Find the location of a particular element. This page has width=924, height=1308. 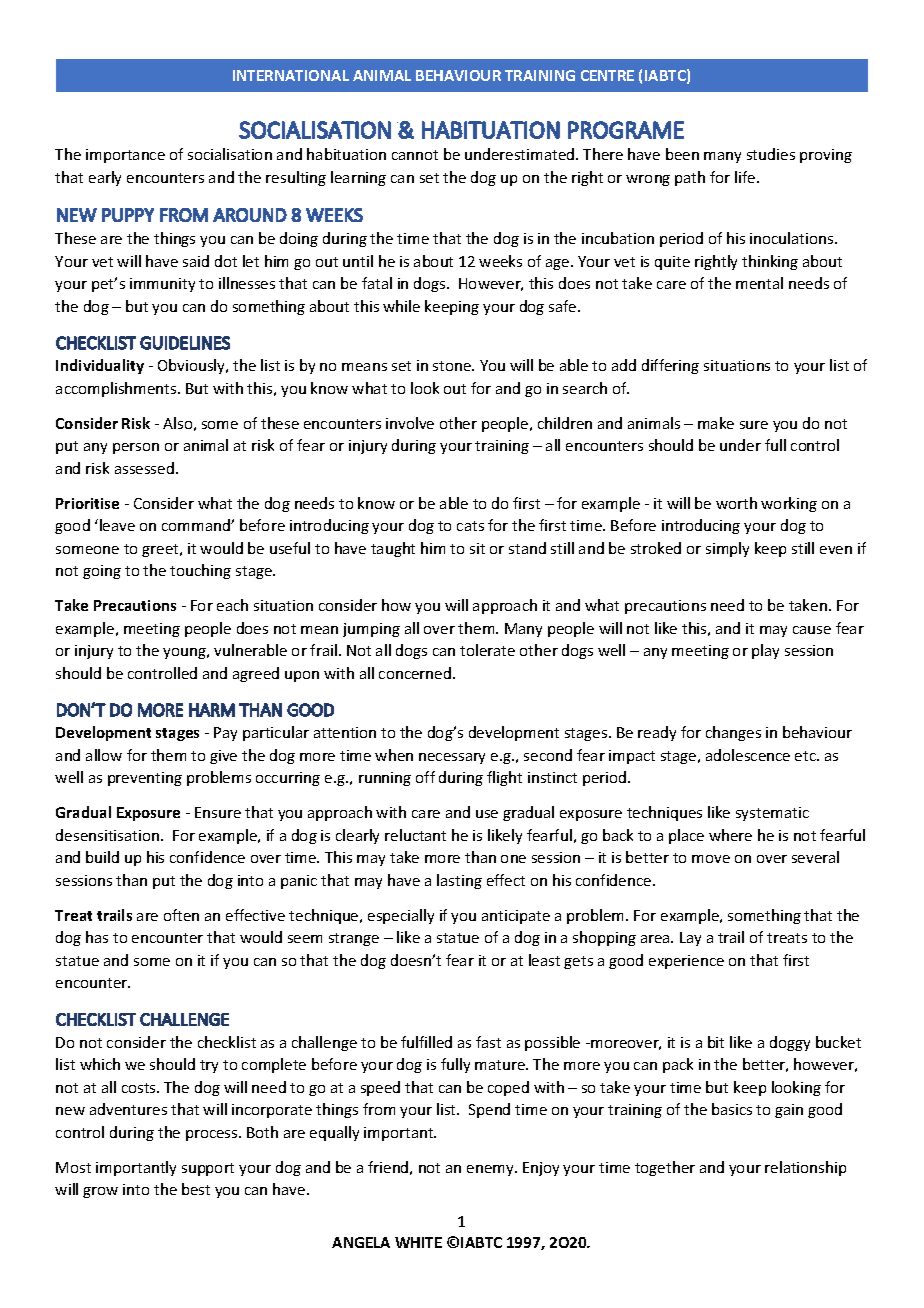

cannot is located at coordinates (415, 155).
